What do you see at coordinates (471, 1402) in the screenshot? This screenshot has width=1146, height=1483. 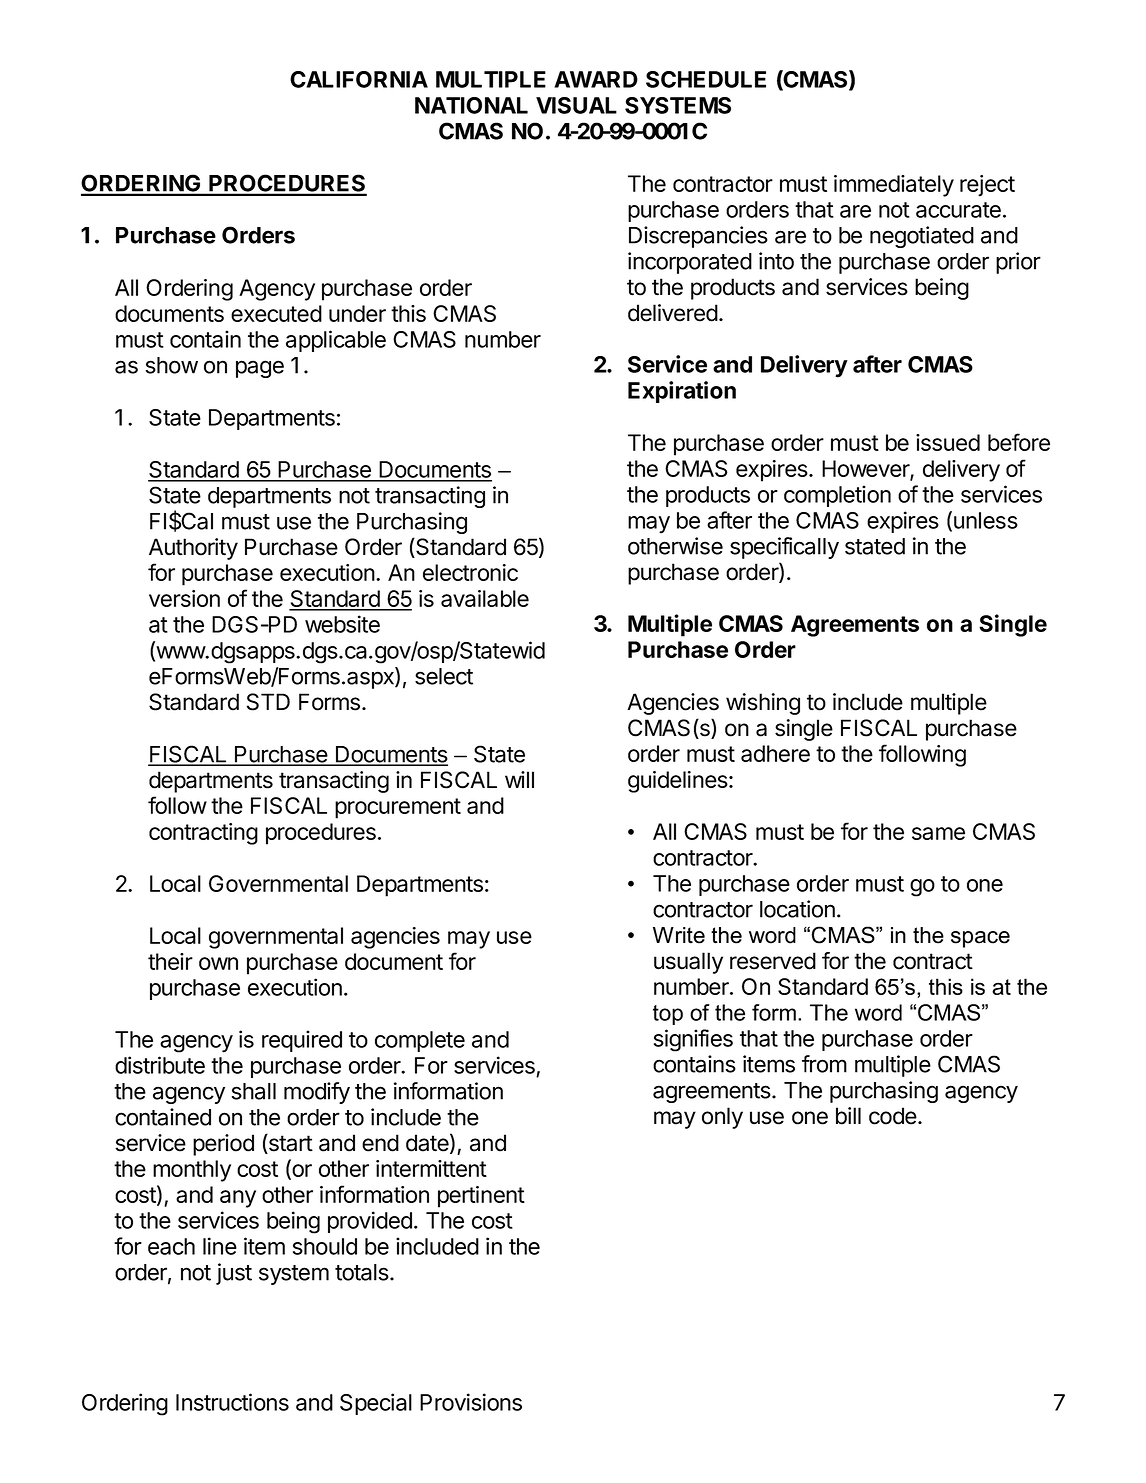 I see `Provisions` at bounding box center [471, 1402].
